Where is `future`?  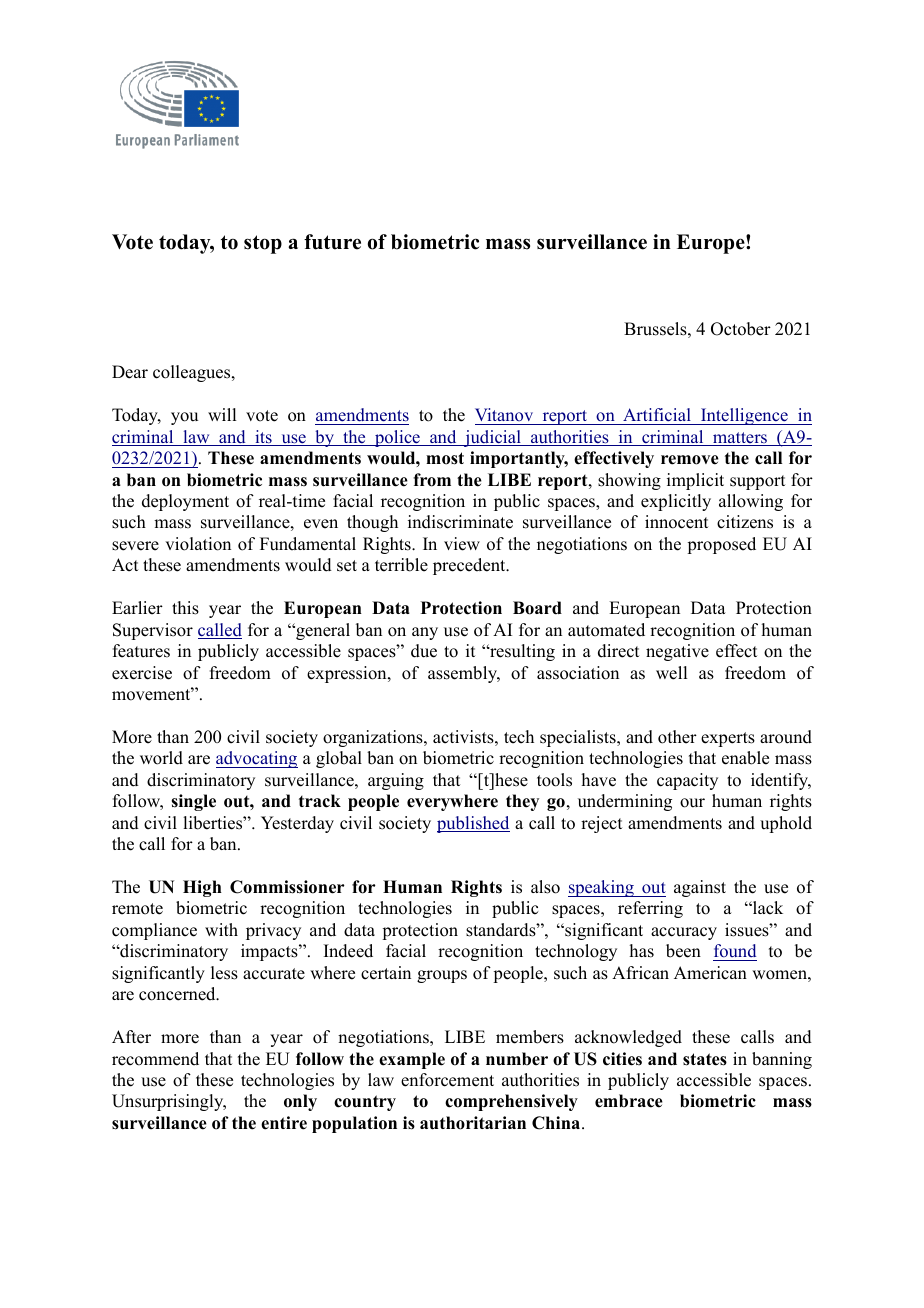 future is located at coordinates (332, 242).
